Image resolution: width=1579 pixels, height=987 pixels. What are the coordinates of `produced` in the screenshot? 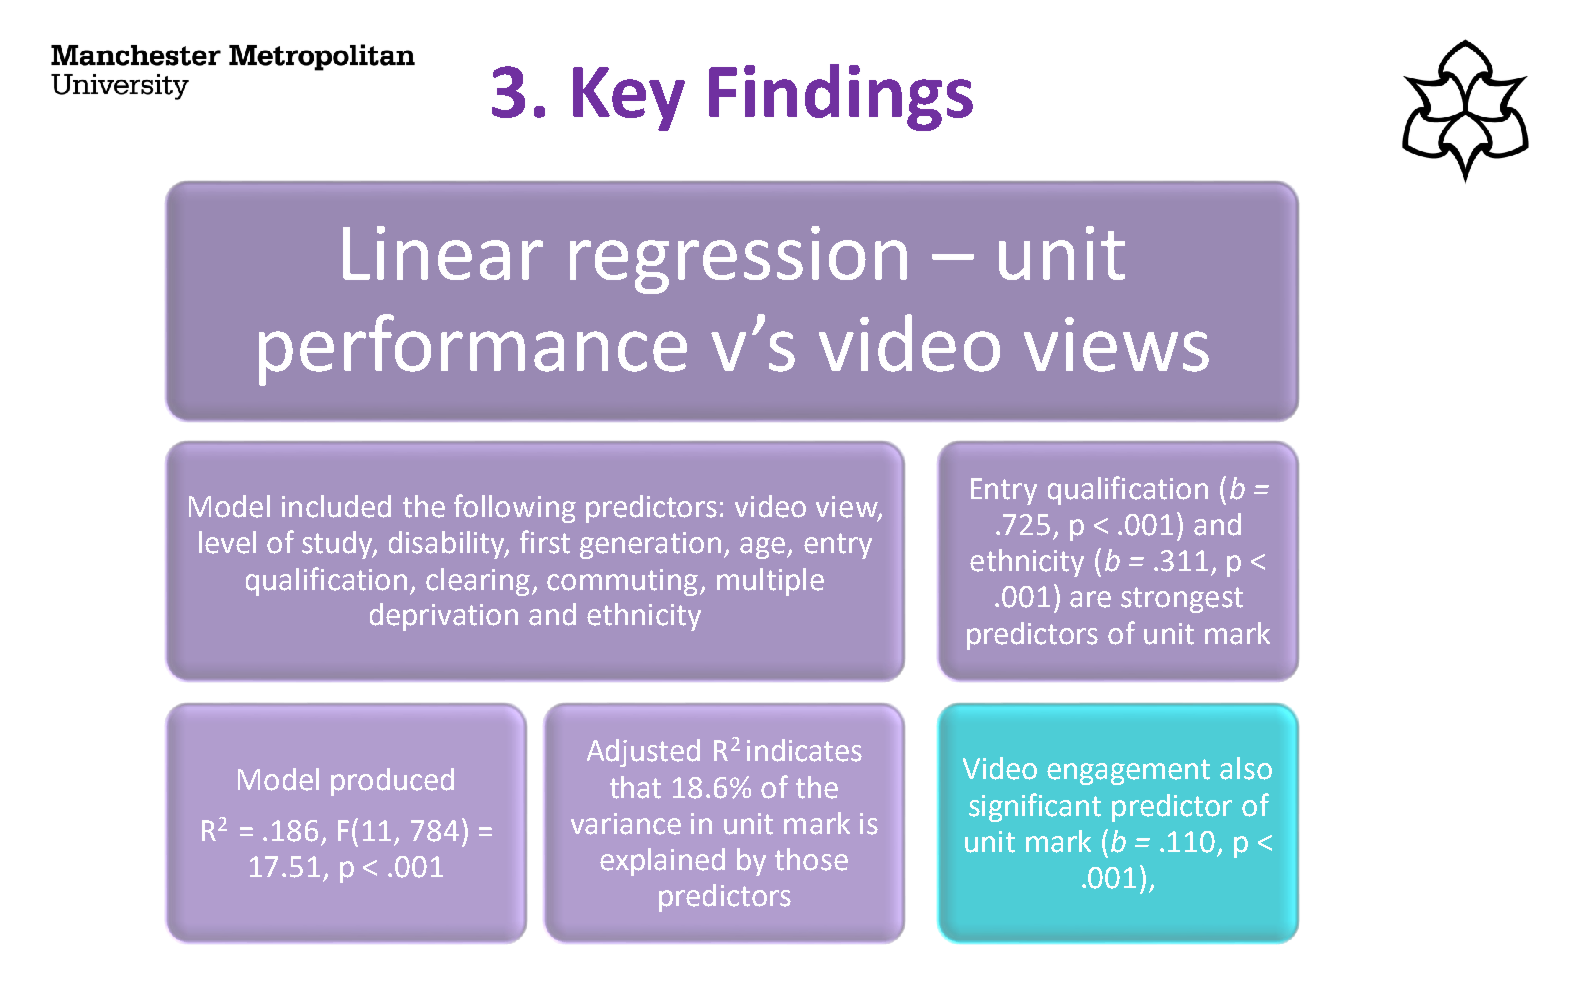 It's located at (392, 782).
